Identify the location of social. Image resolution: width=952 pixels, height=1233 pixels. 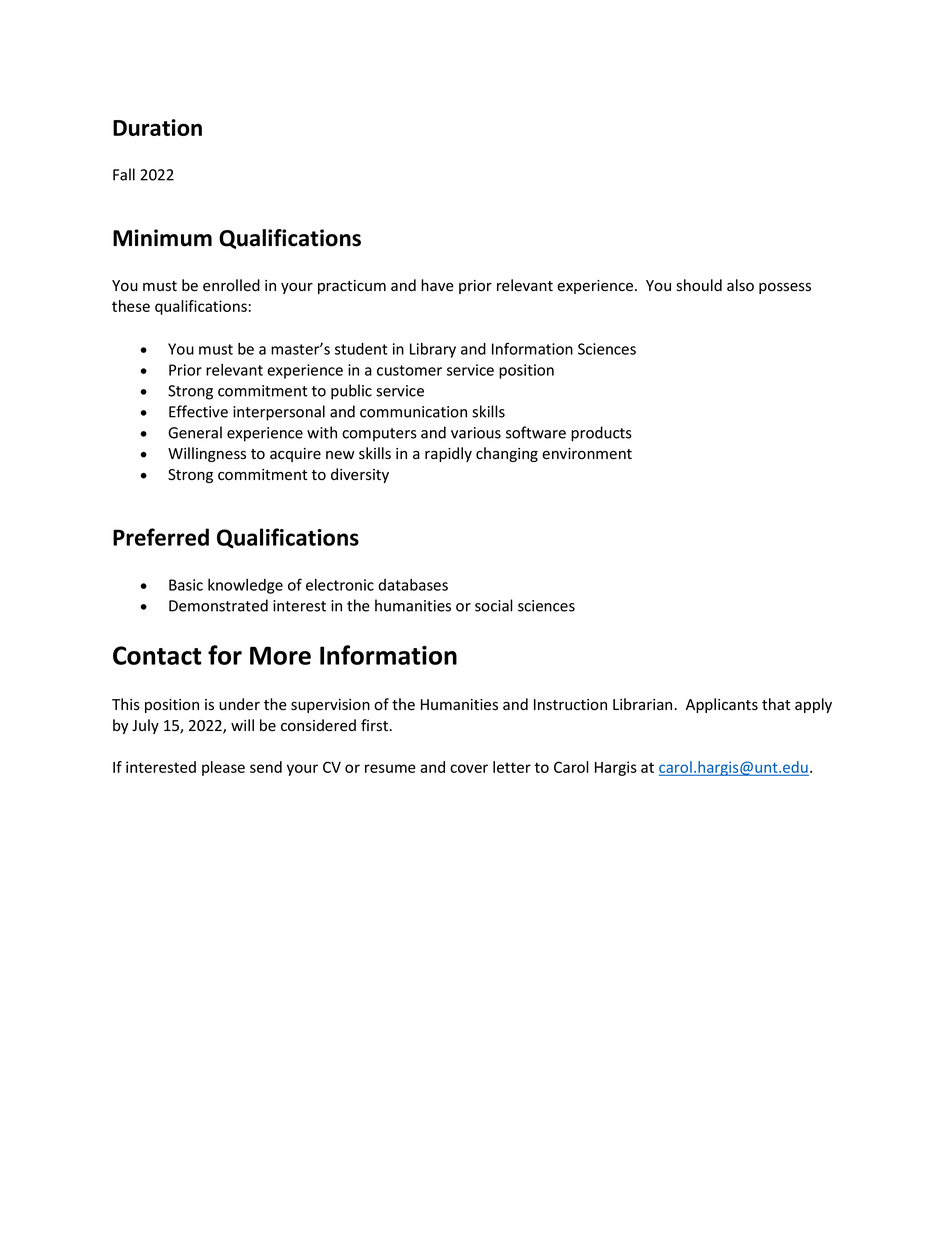
(494, 605).
